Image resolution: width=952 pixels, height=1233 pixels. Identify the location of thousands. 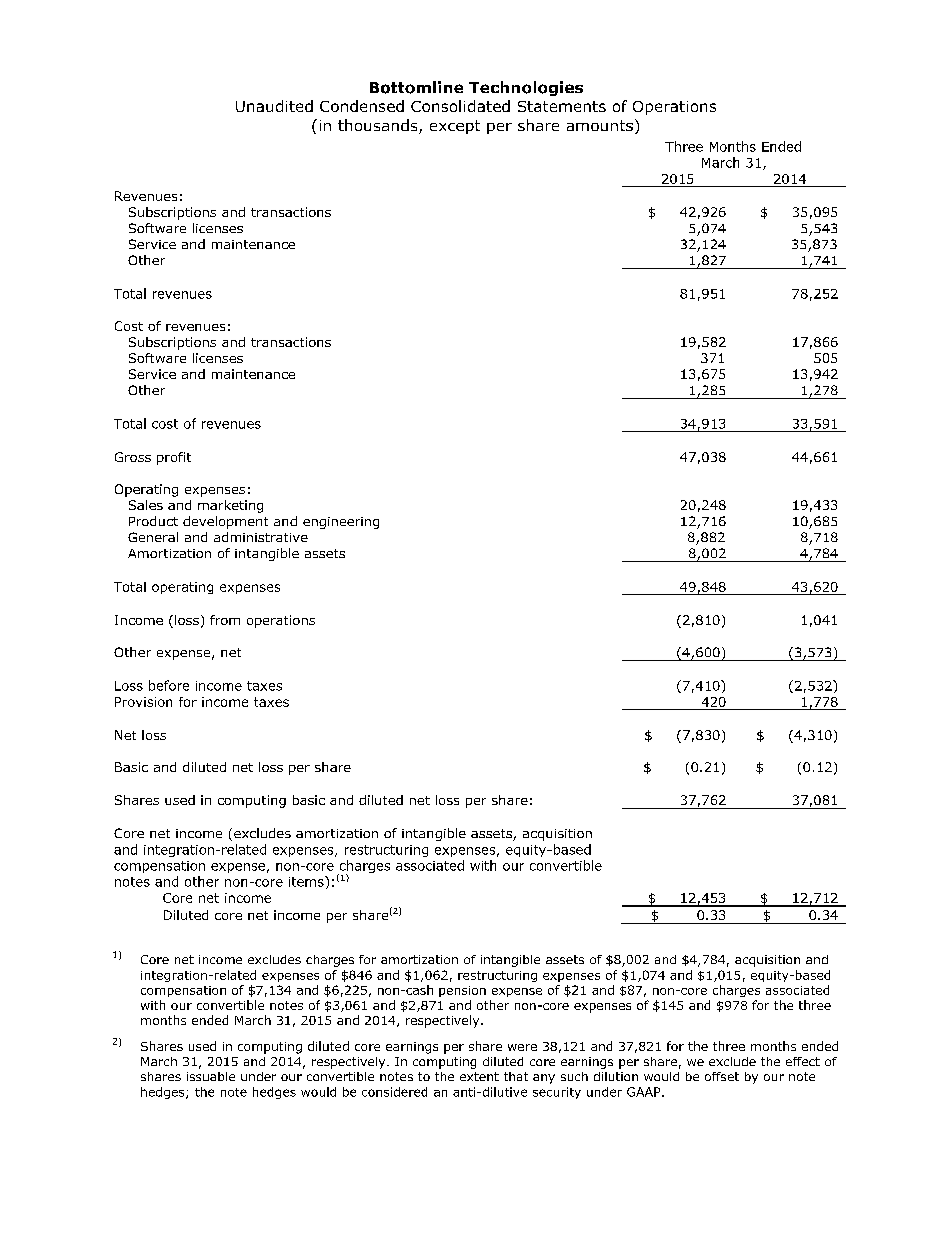
(379, 126).
